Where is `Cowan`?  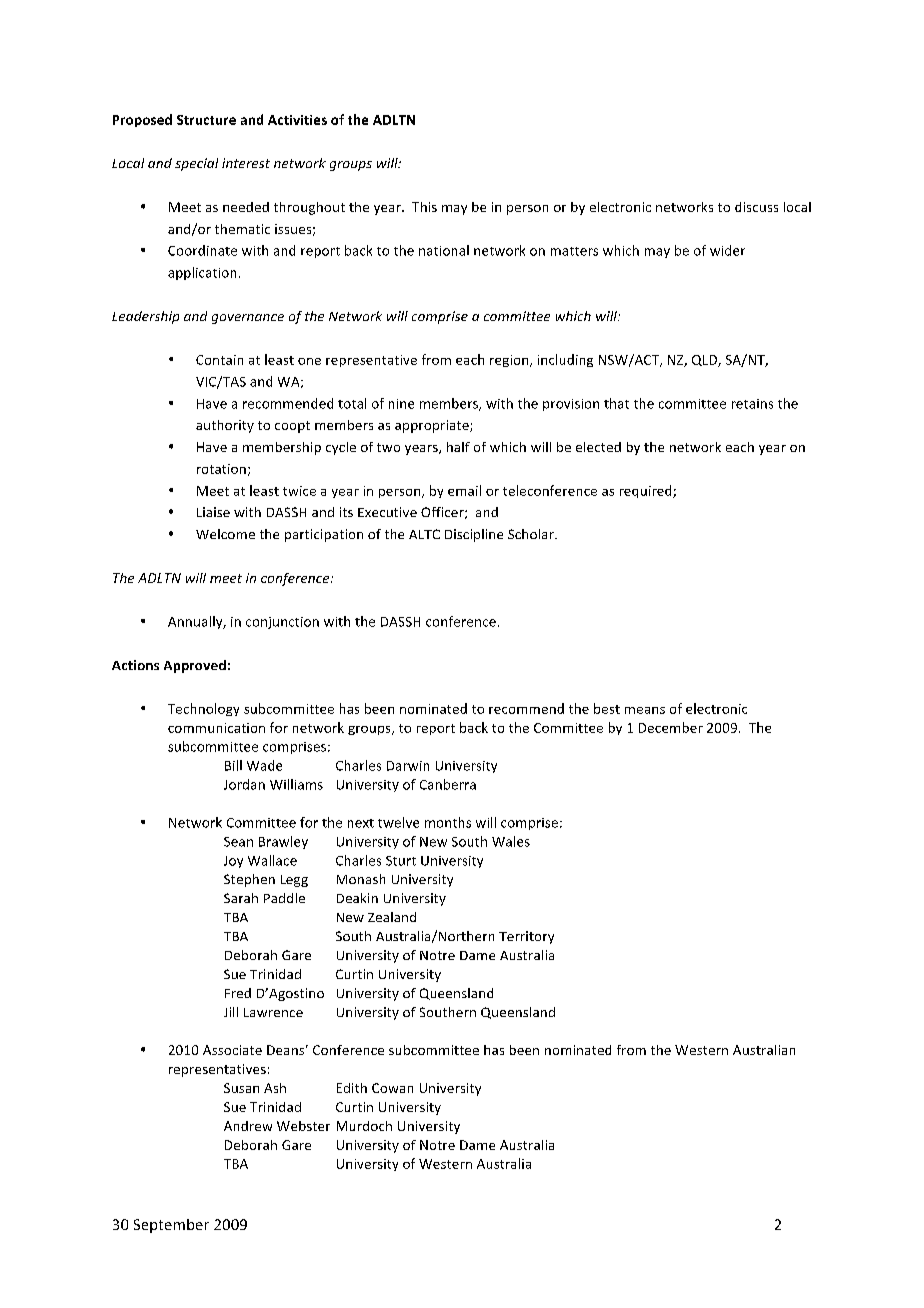 Cowan is located at coordinates (392, 1088).
